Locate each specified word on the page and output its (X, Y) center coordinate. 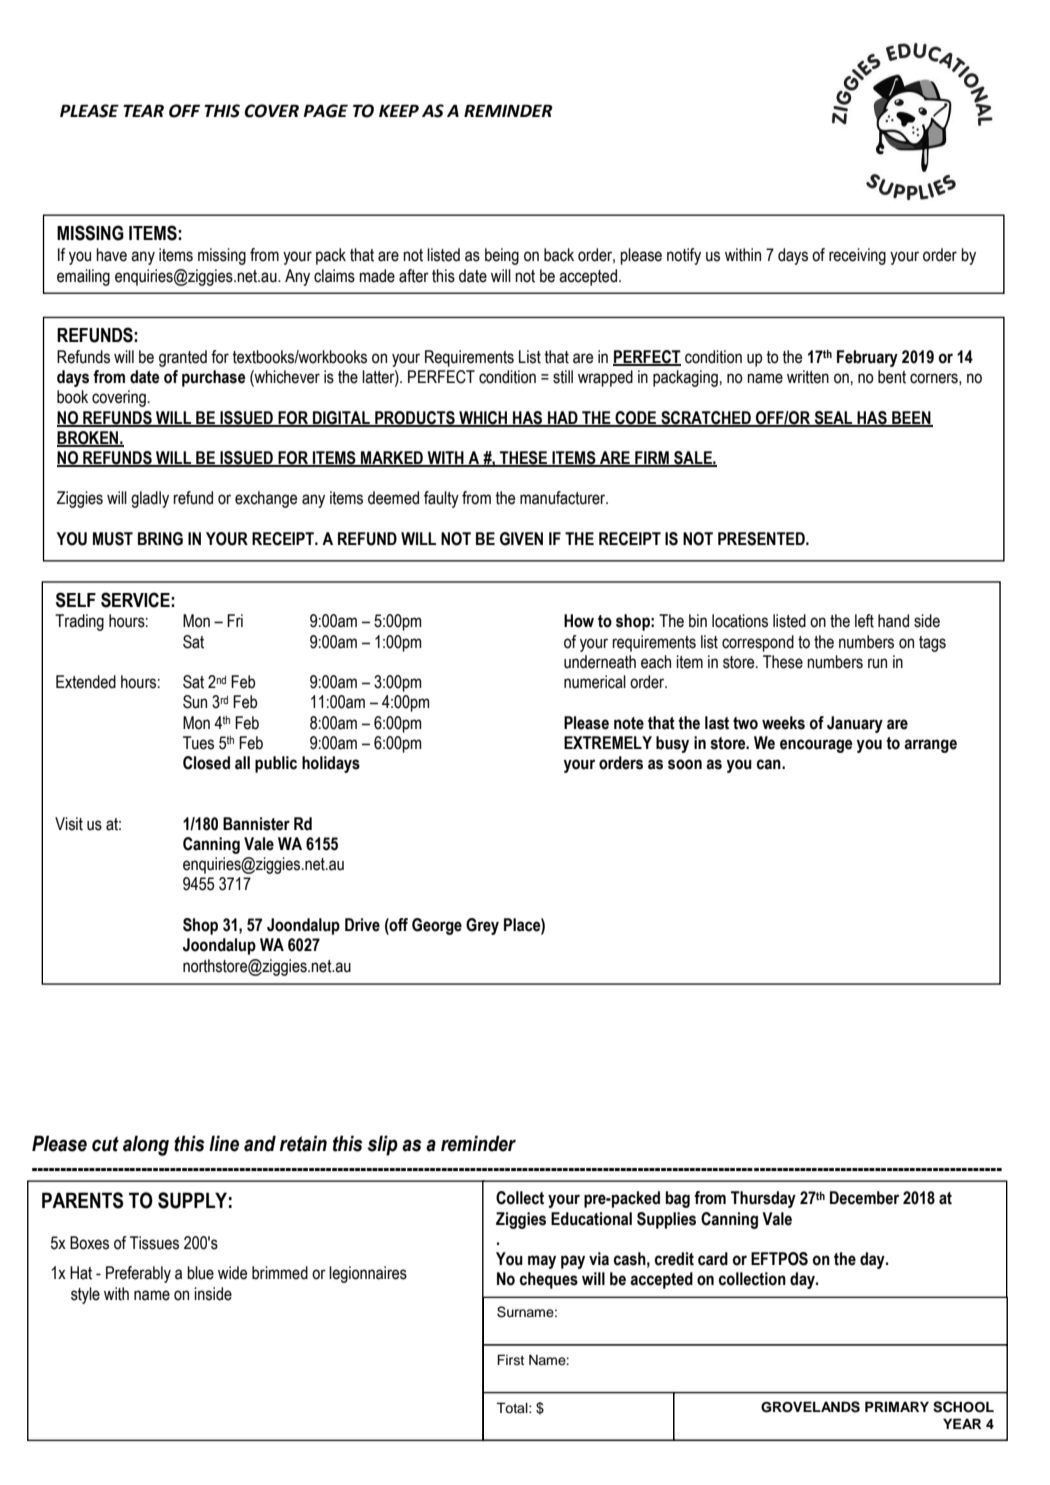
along (146, 1145)
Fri (235, 620)
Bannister (256, 824)
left (864, 621)
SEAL (833, 418)
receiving (857, 256)
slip (383, 1145)
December (864, 1198)
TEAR (143, 110)
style (85, 1295)
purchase (214, 378)
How (579, 621)
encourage (816, 746)
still (563, 377)
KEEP (399, 110)
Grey (482, 926)
